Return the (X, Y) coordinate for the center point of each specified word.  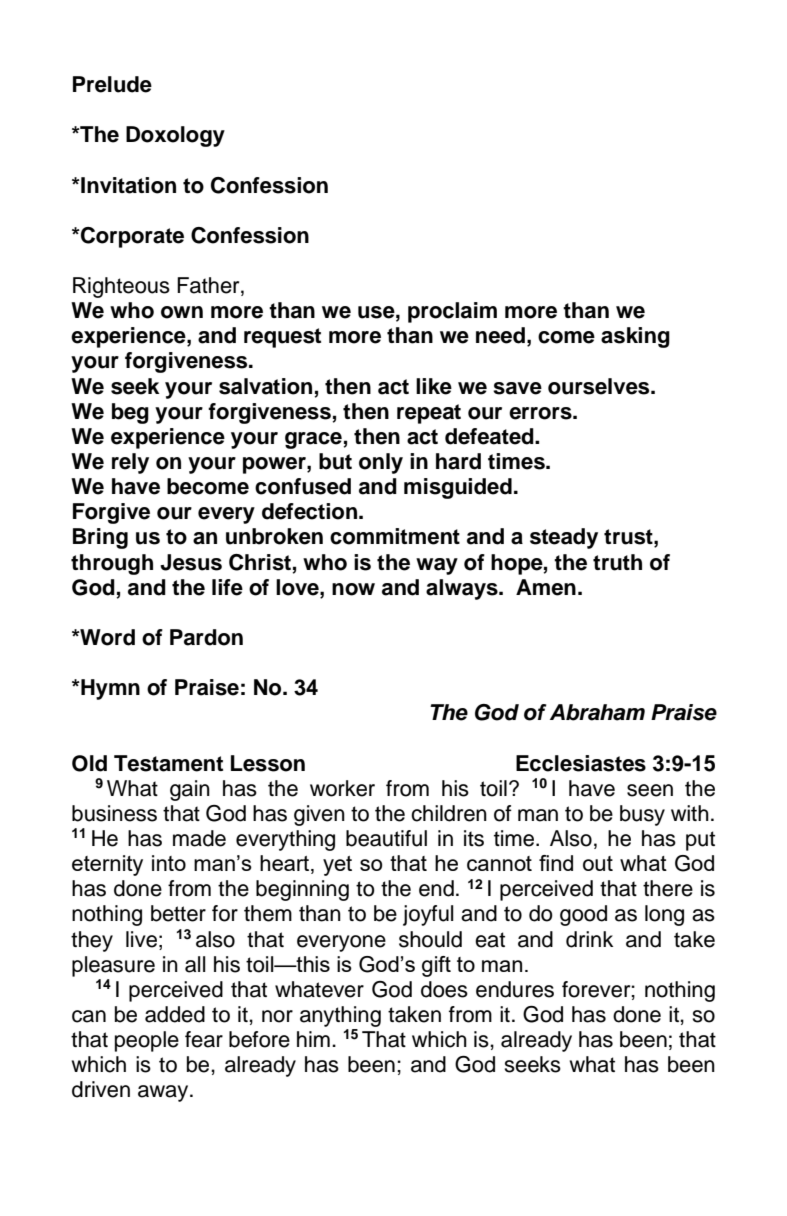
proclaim (452, 312)
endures (515, 989)
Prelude (112, 84)
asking (635, 337)
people (147, 1041)
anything (340, 1016)
